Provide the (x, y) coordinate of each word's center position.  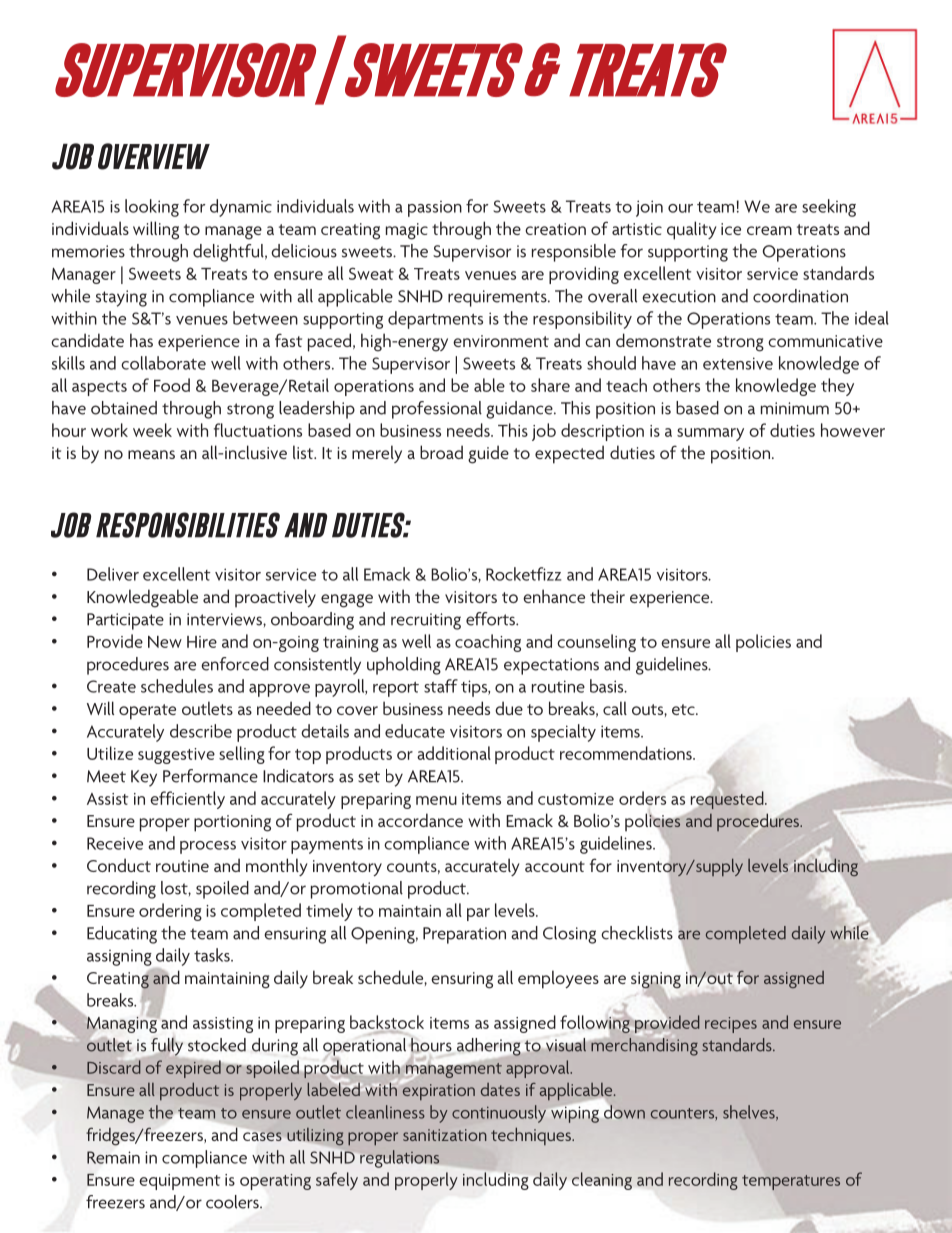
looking (152, 208)
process (208, 847)
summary (710, 434)
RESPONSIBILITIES (188, 525)
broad (441, 452)
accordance (420, 820)
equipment (179, 1182)
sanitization (444, 1135)
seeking (829, 208)
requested (728, 800)
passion (435, 209)
